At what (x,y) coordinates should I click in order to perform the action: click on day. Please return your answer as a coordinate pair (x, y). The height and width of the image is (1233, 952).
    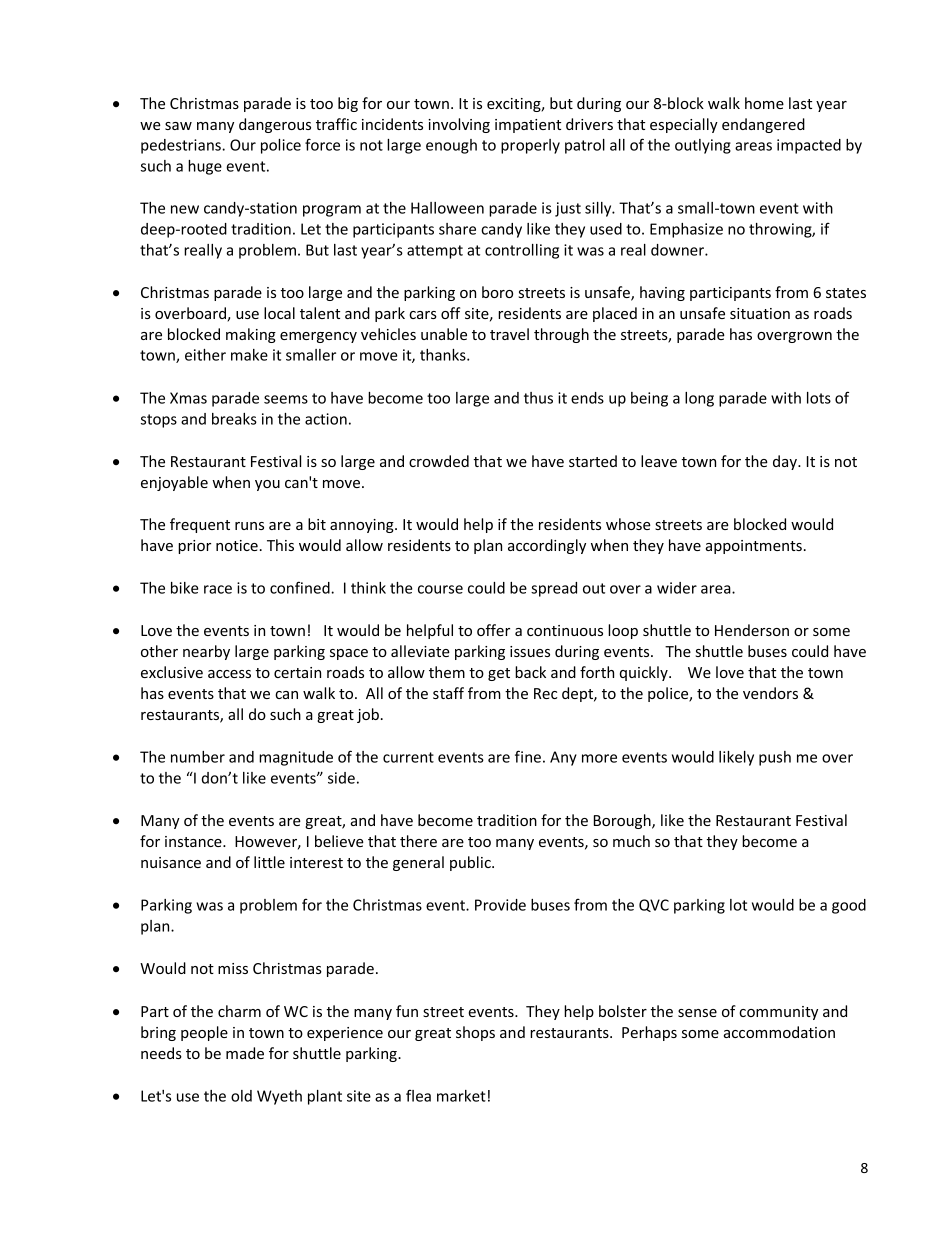
    Looking at the image, I should click on (786, 462).
